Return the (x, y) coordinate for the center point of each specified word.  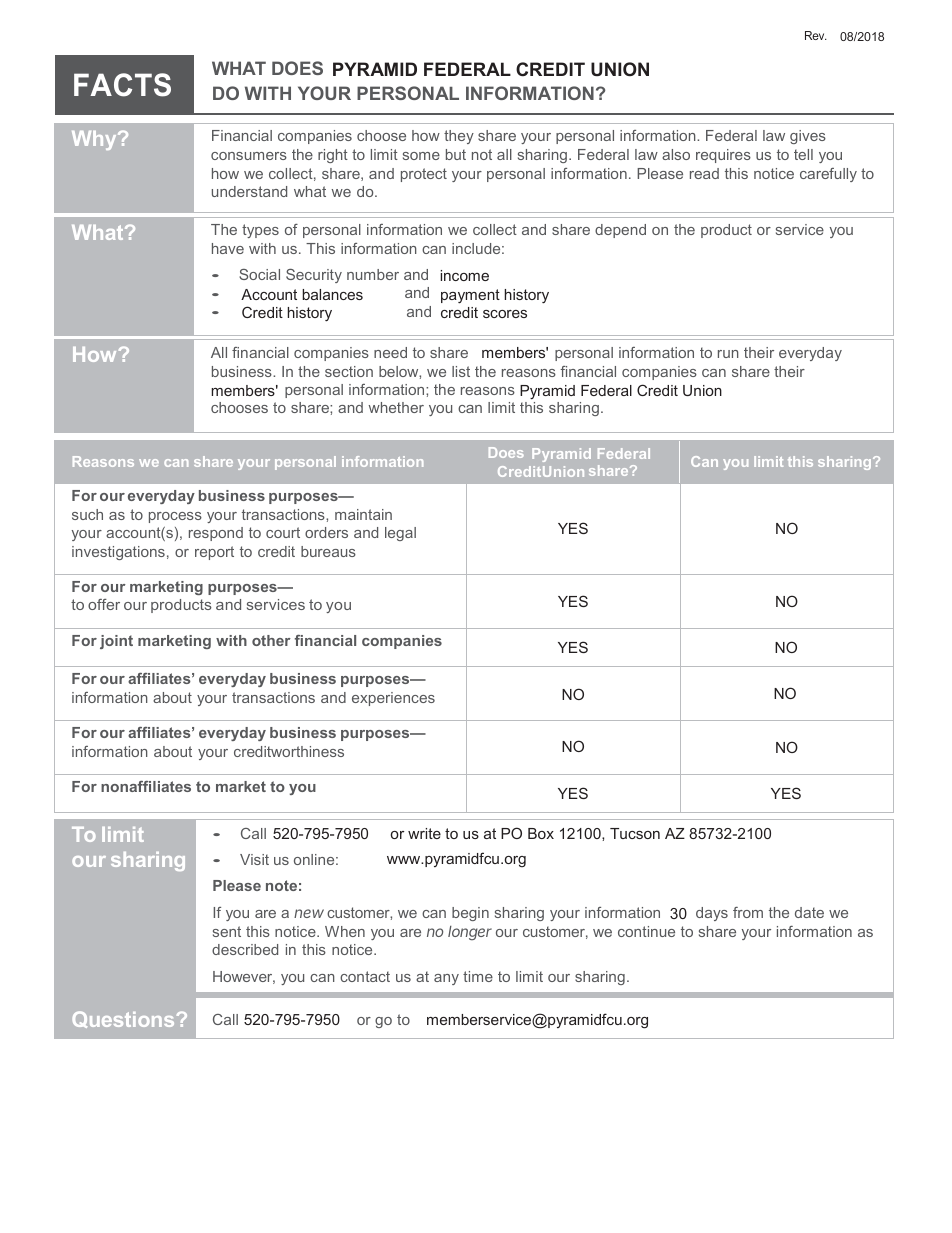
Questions (123, 1019)
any (446, 979)
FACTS (122, 85)
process (175, 517)
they (459, 137)
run (728, 354)
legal (400, 534)
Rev (816, 35)
